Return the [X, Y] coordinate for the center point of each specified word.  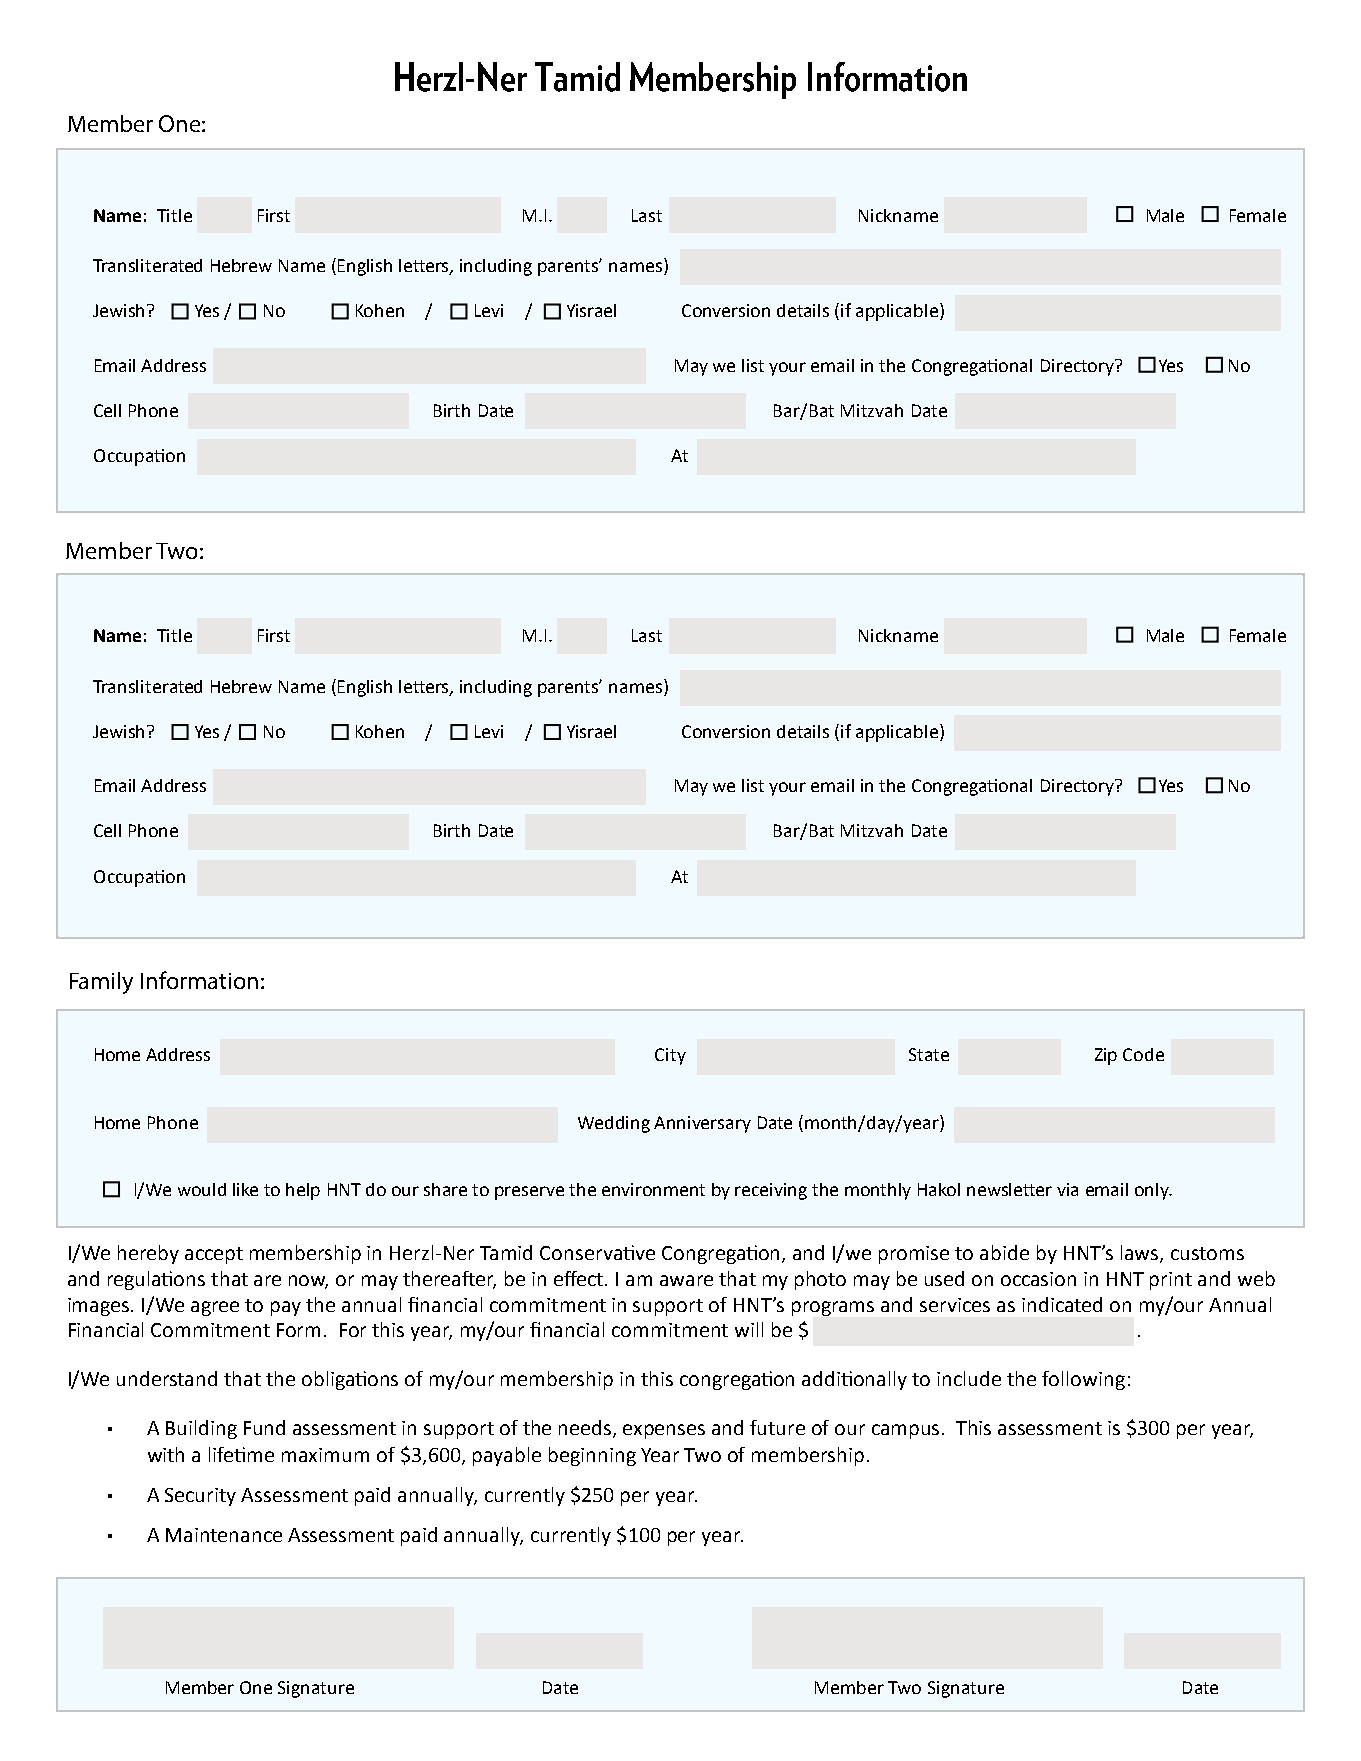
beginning [592, 1456]
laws [1141, 1254]
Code [1143, 1054]
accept [214, 1255]
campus [907, 1431]
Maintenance [224, 1535]
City [670, 1056]
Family [101, 983]
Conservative [597, 1252]
